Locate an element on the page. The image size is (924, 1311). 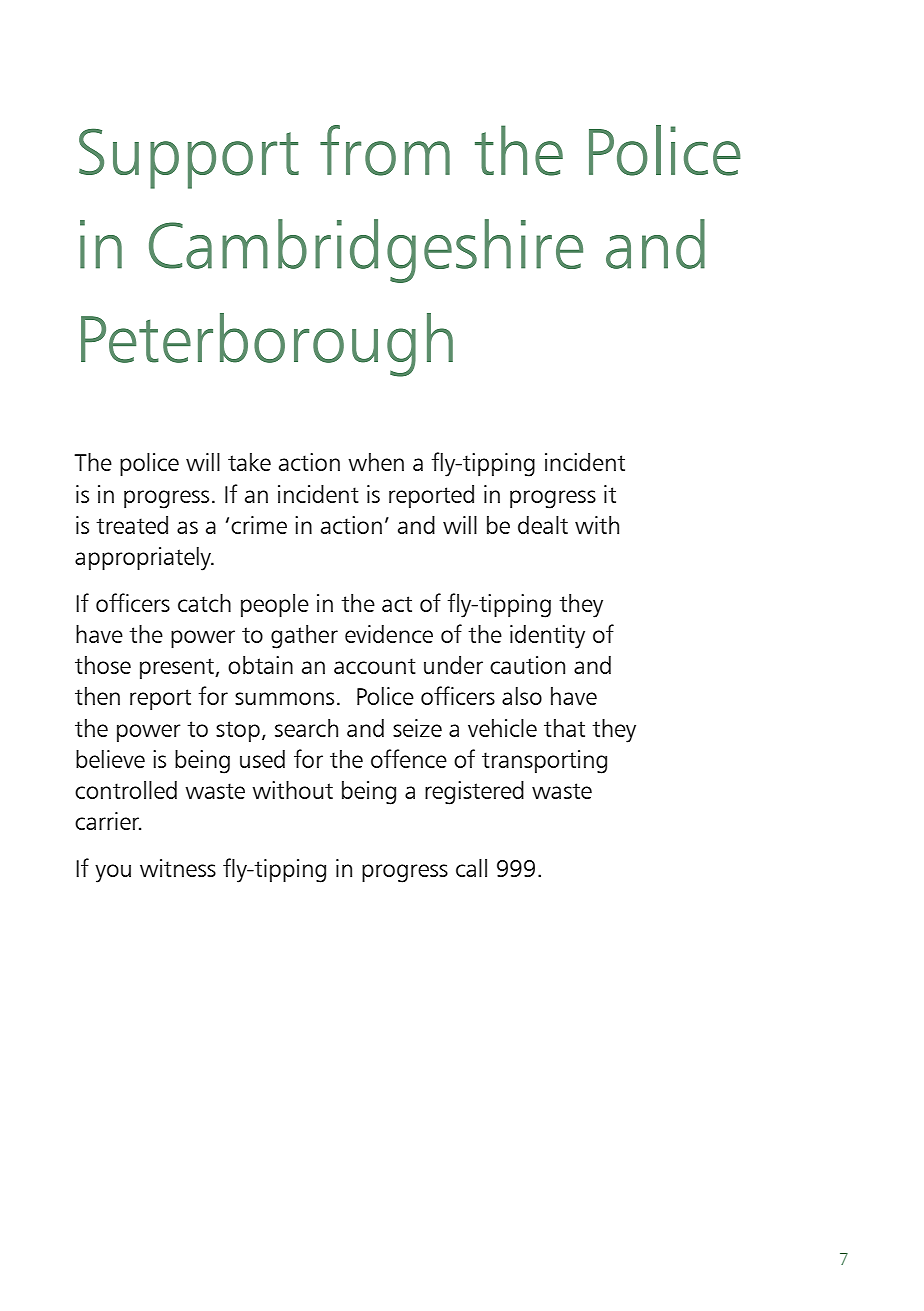
Cambridgeshire is located at coordinates (366, 251).
